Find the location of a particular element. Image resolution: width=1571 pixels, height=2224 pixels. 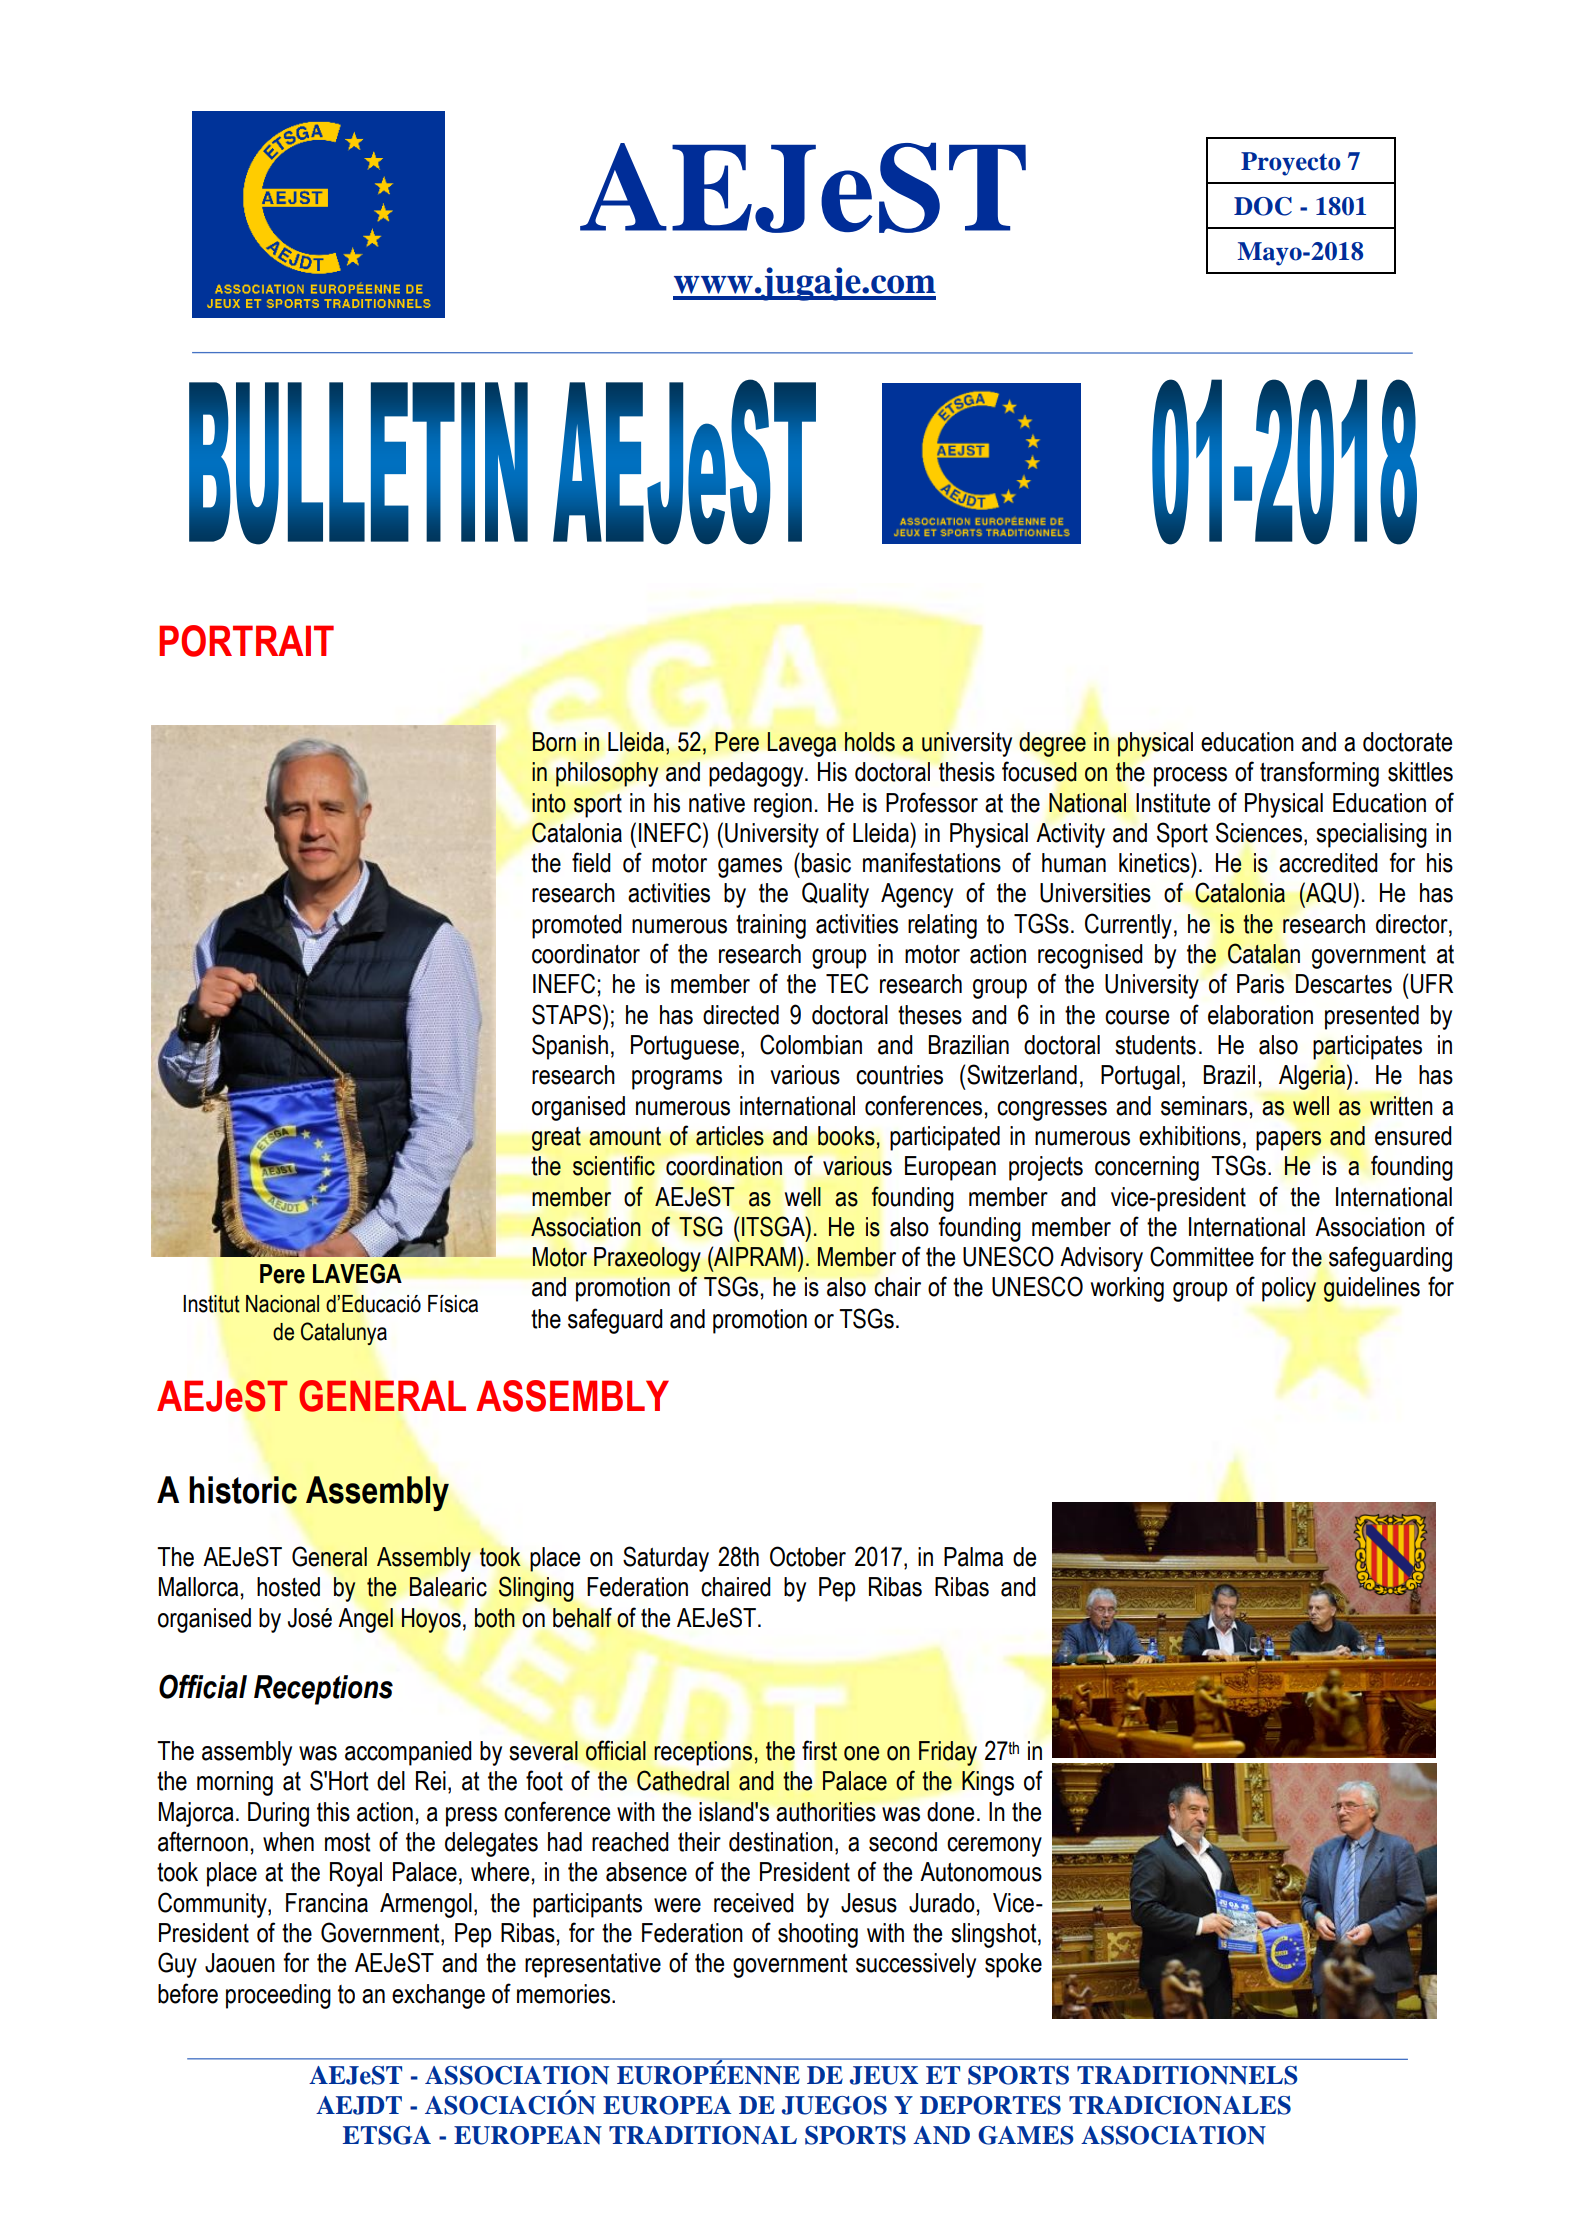

transforming is located at coordinates (1319, 774).
